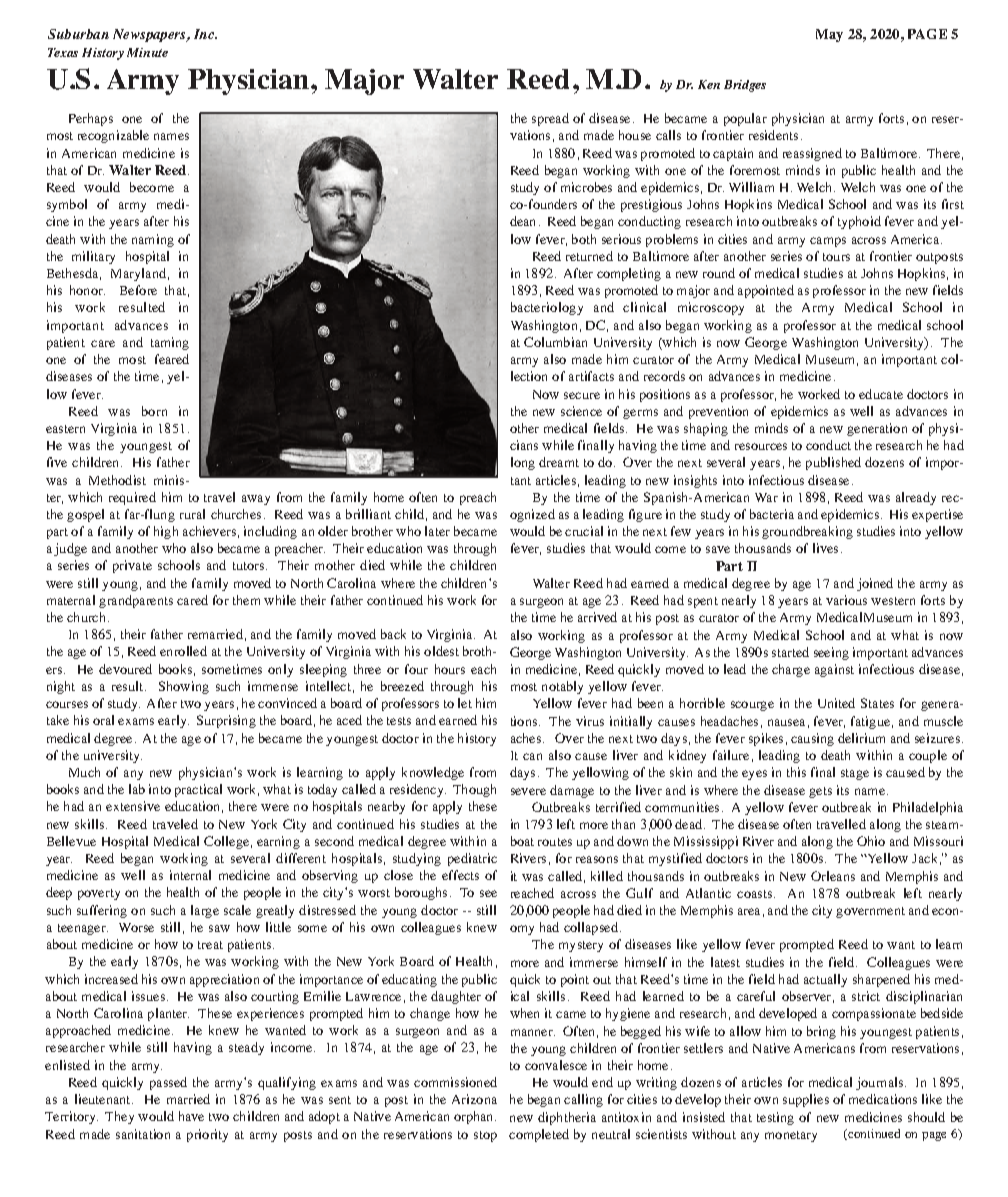 The image size is (1008, 1197). Describe the element at coordinates (836, 257) in the image. I see `tours` at that location.
